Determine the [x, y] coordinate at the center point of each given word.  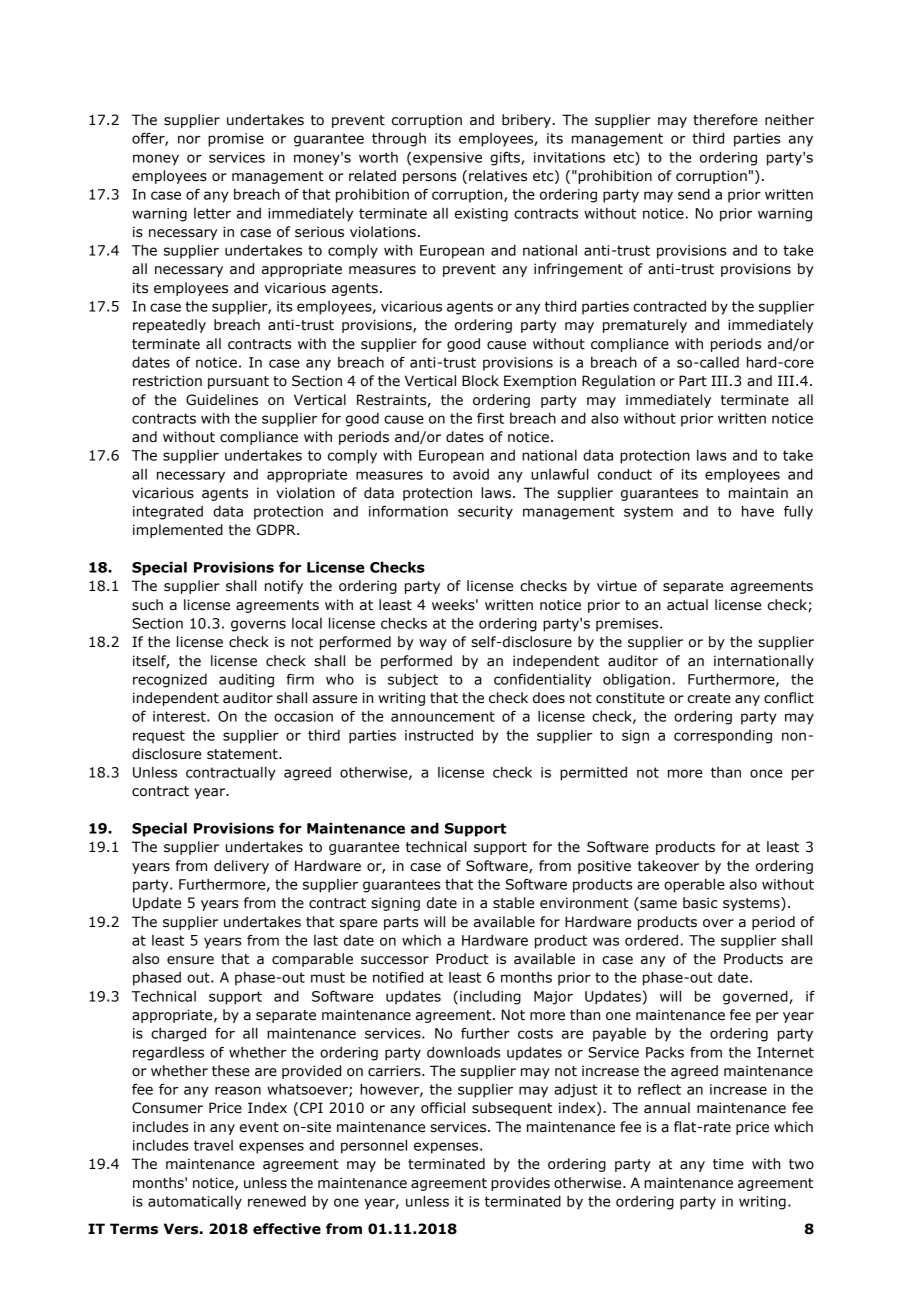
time [728, 1164]
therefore [725, 120]
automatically [195, 1202]
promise [236, 140]
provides [520, 1184]
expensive [447, 159]
